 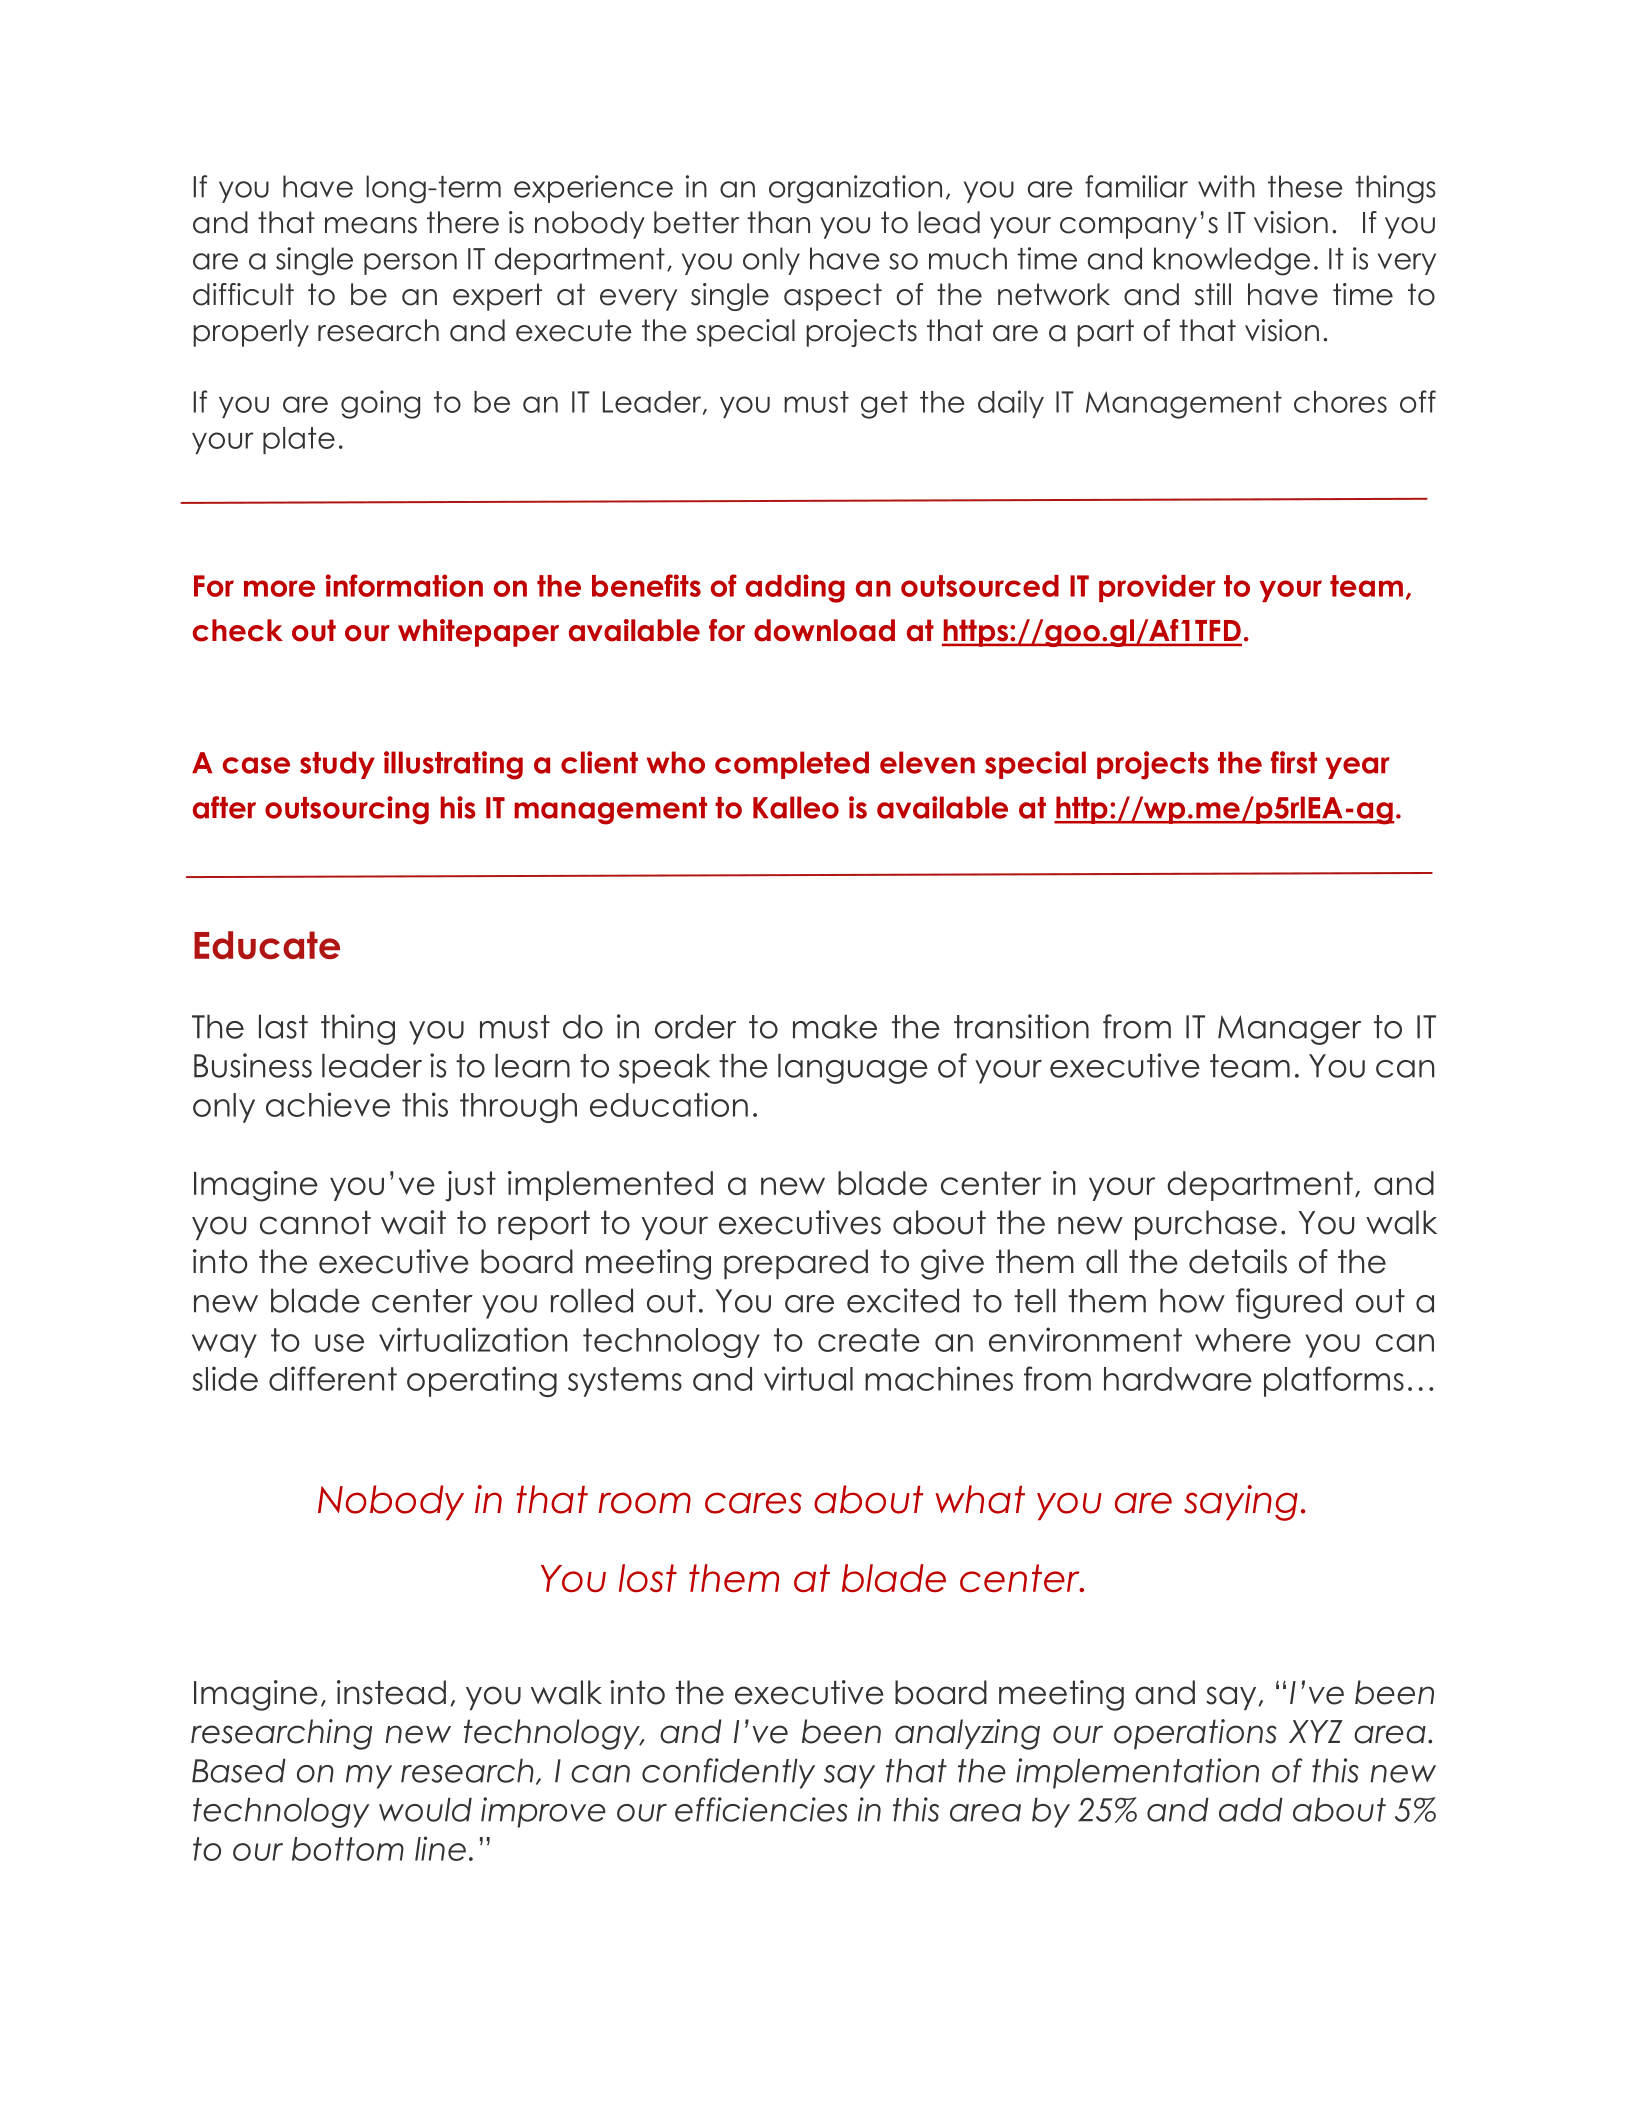 I want to click on completed, so click(x=792, y=765).
